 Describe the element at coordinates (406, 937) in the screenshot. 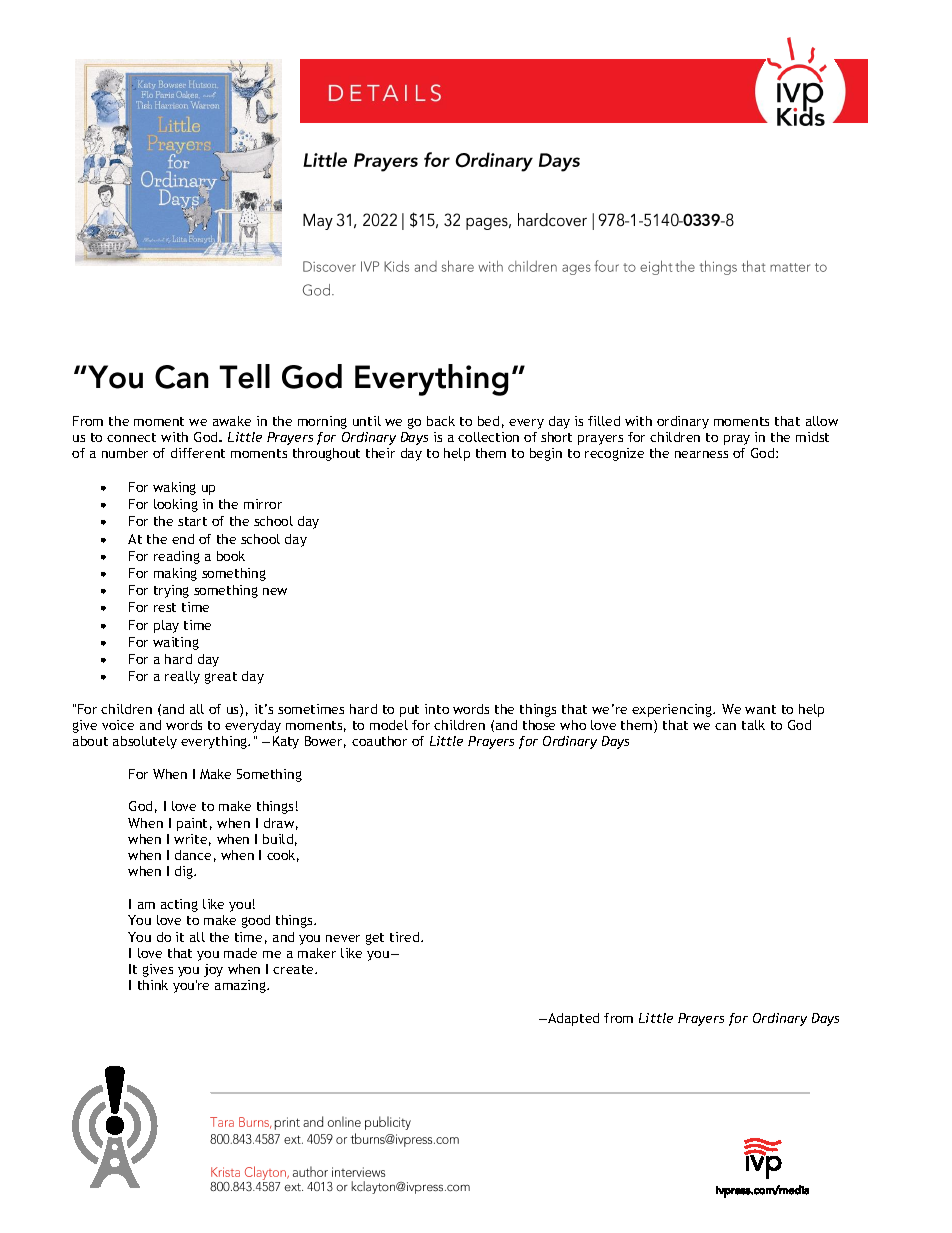

I see `tired` at that location.
